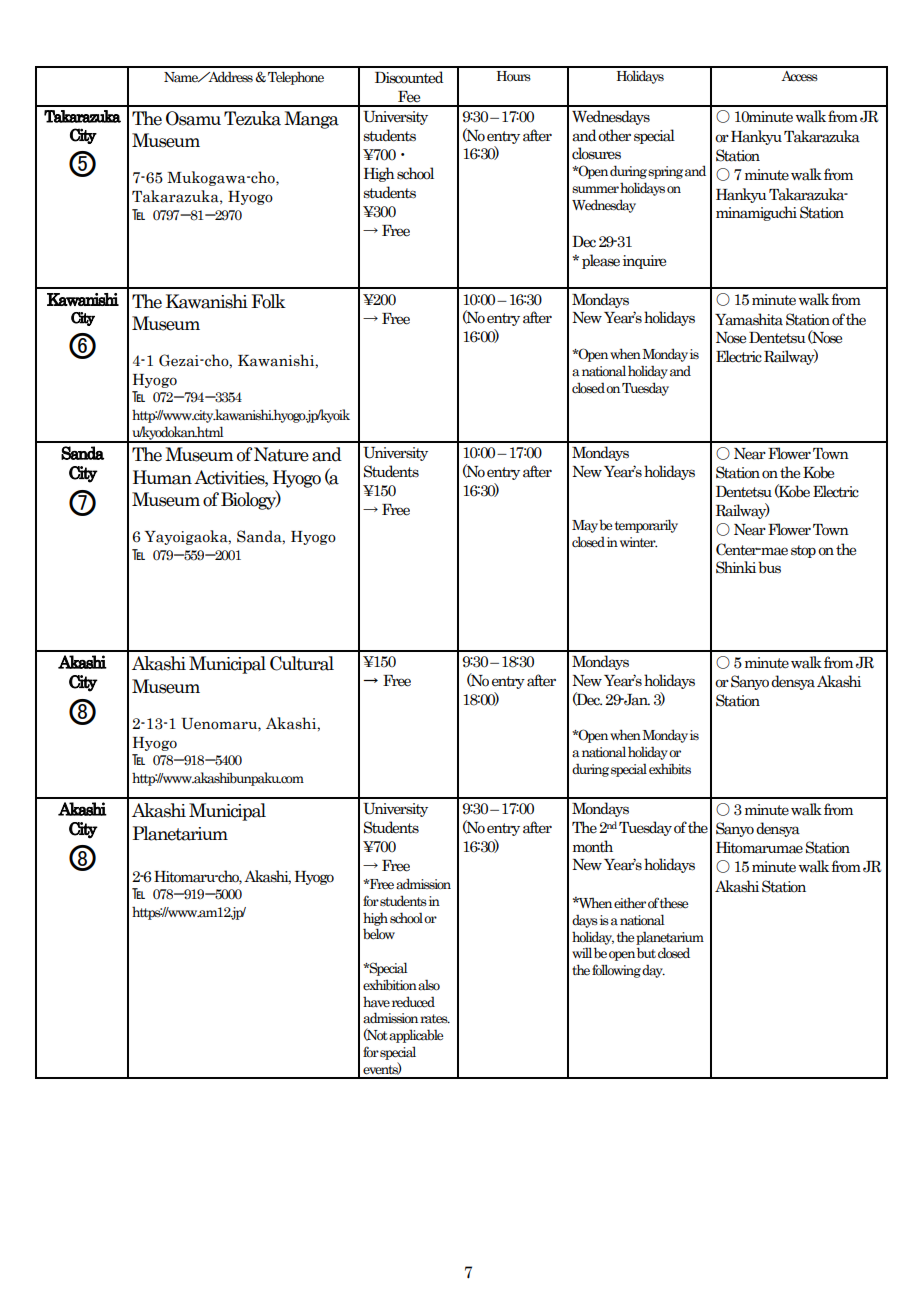  Describe the element at coordinates (252, 118) in the image. I see `Tezuka` at that location.
